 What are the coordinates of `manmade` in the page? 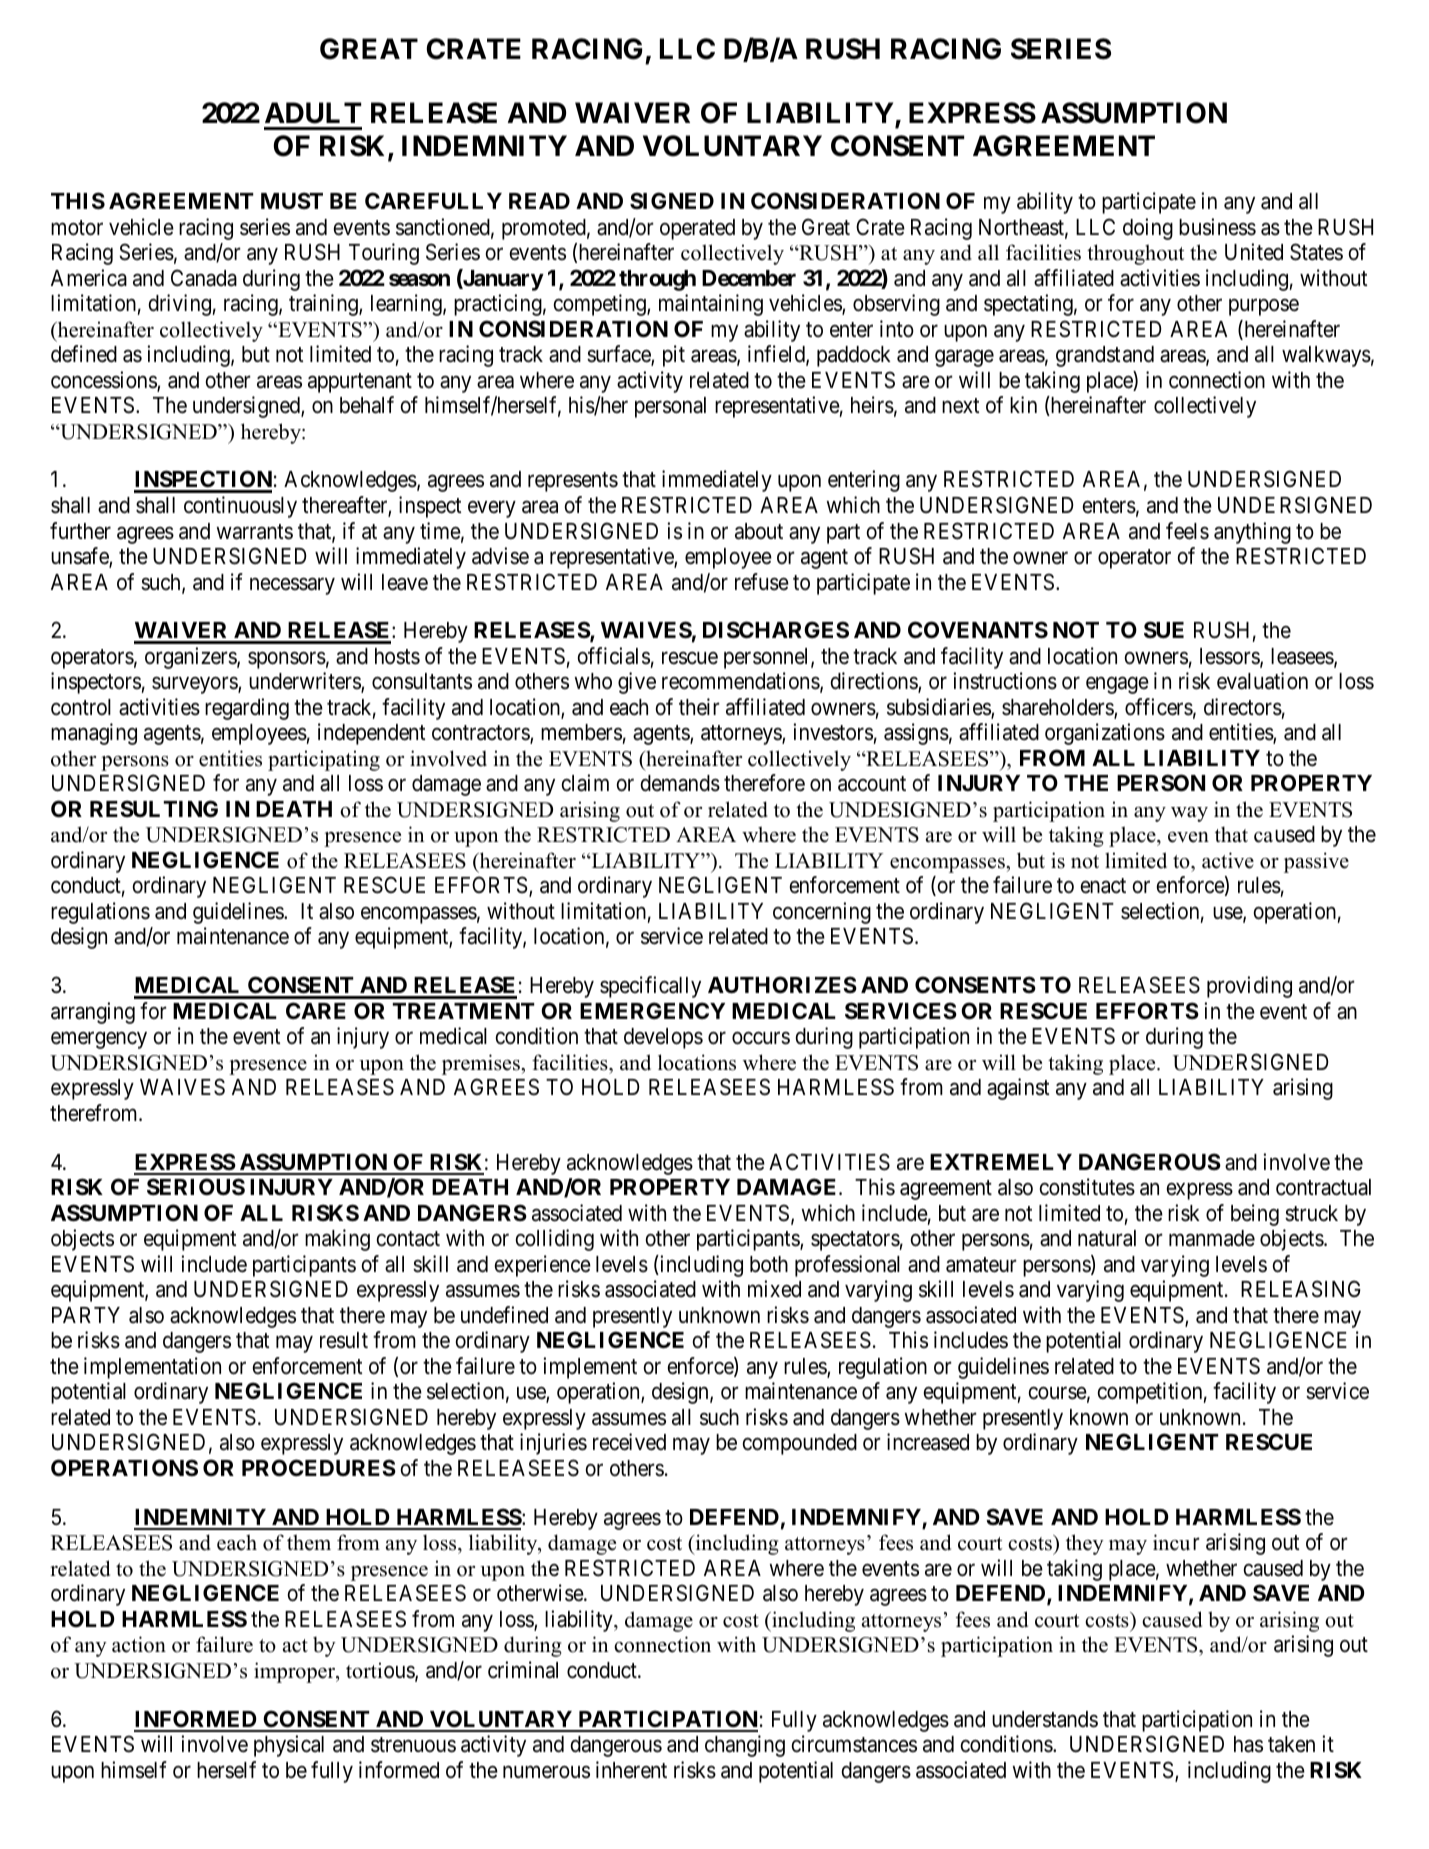 It's located at (1212, 1238).
